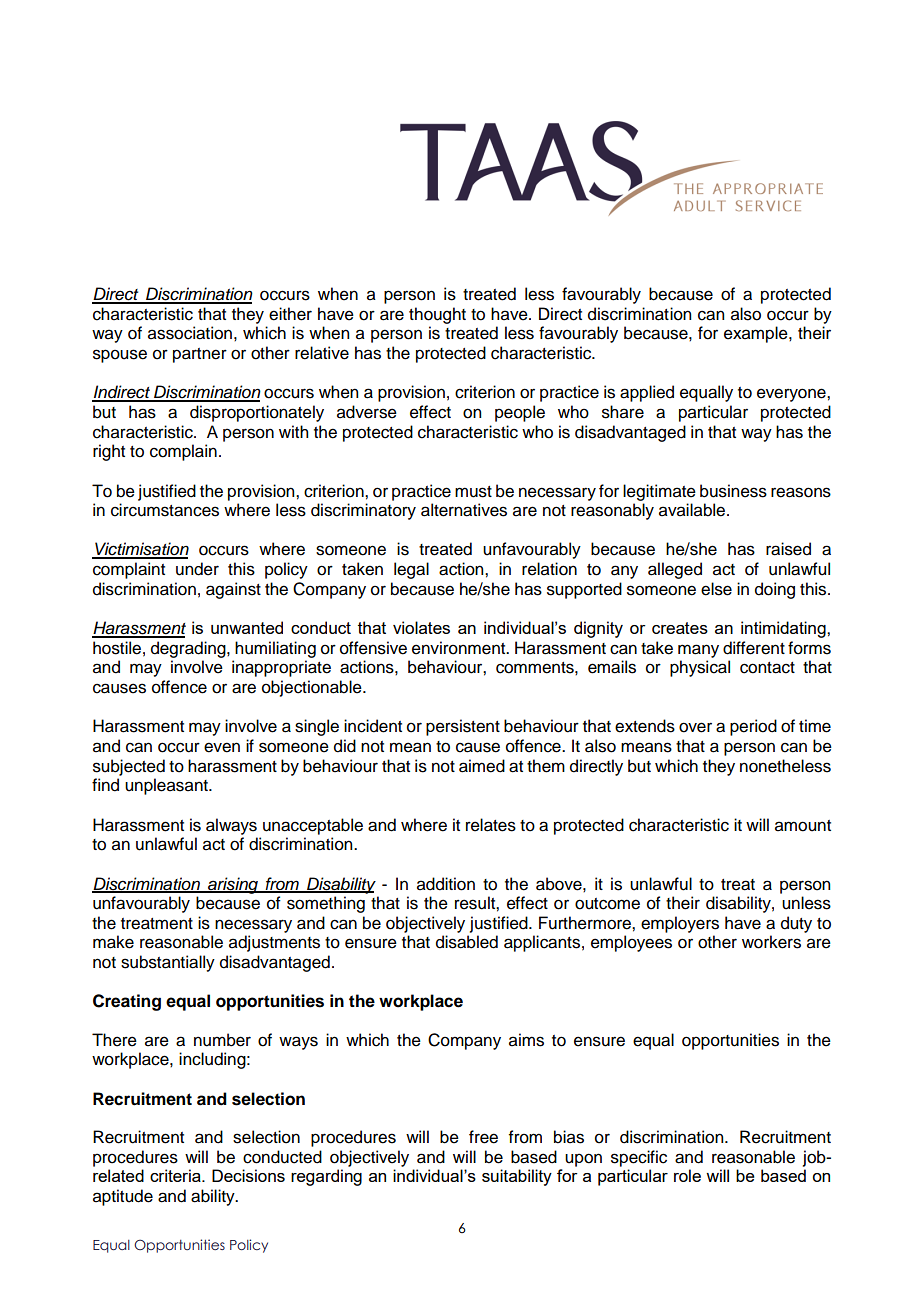 This document has width=924, height=1308. I want to click on even, so click(222, 747).
